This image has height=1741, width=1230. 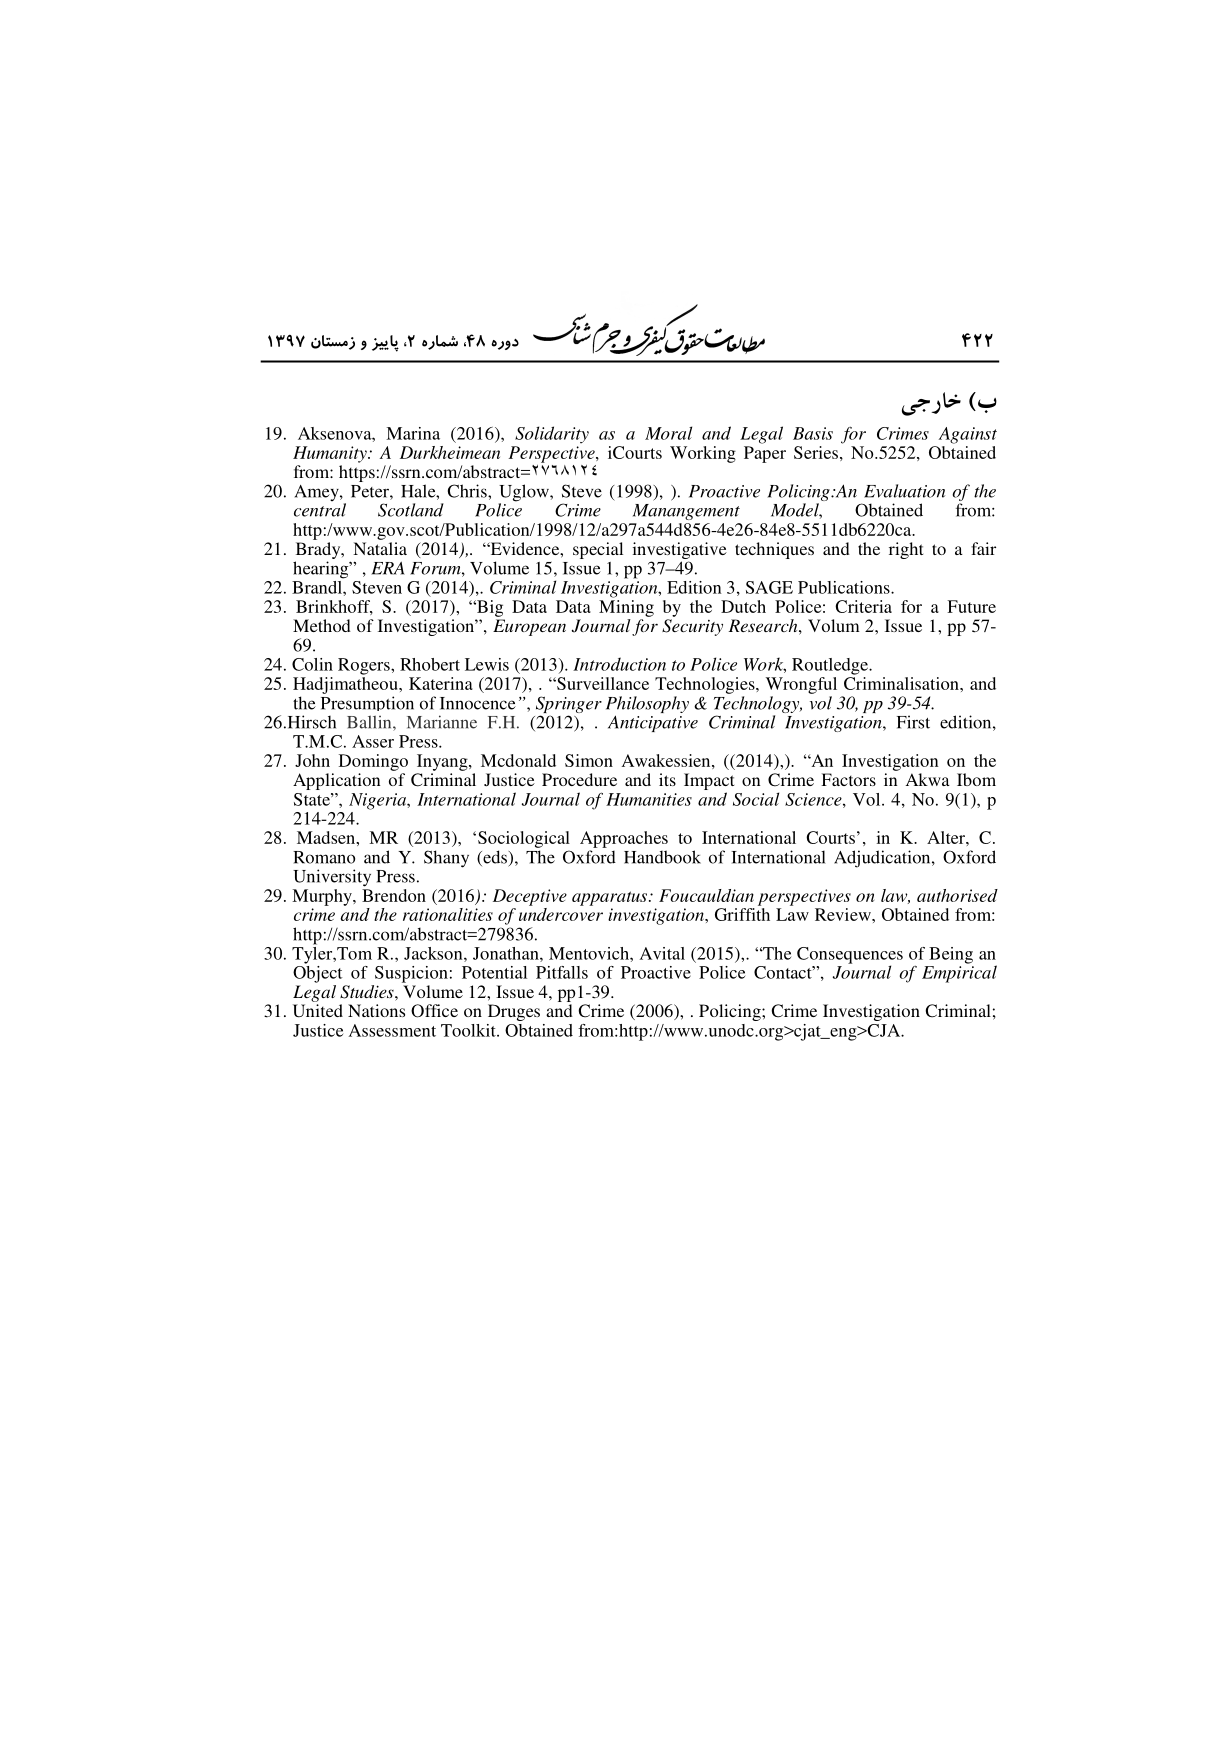 What do you see at coordinates (562, 972) in the image?
I see `Pitfalls` at bounding box center [562, 972].
